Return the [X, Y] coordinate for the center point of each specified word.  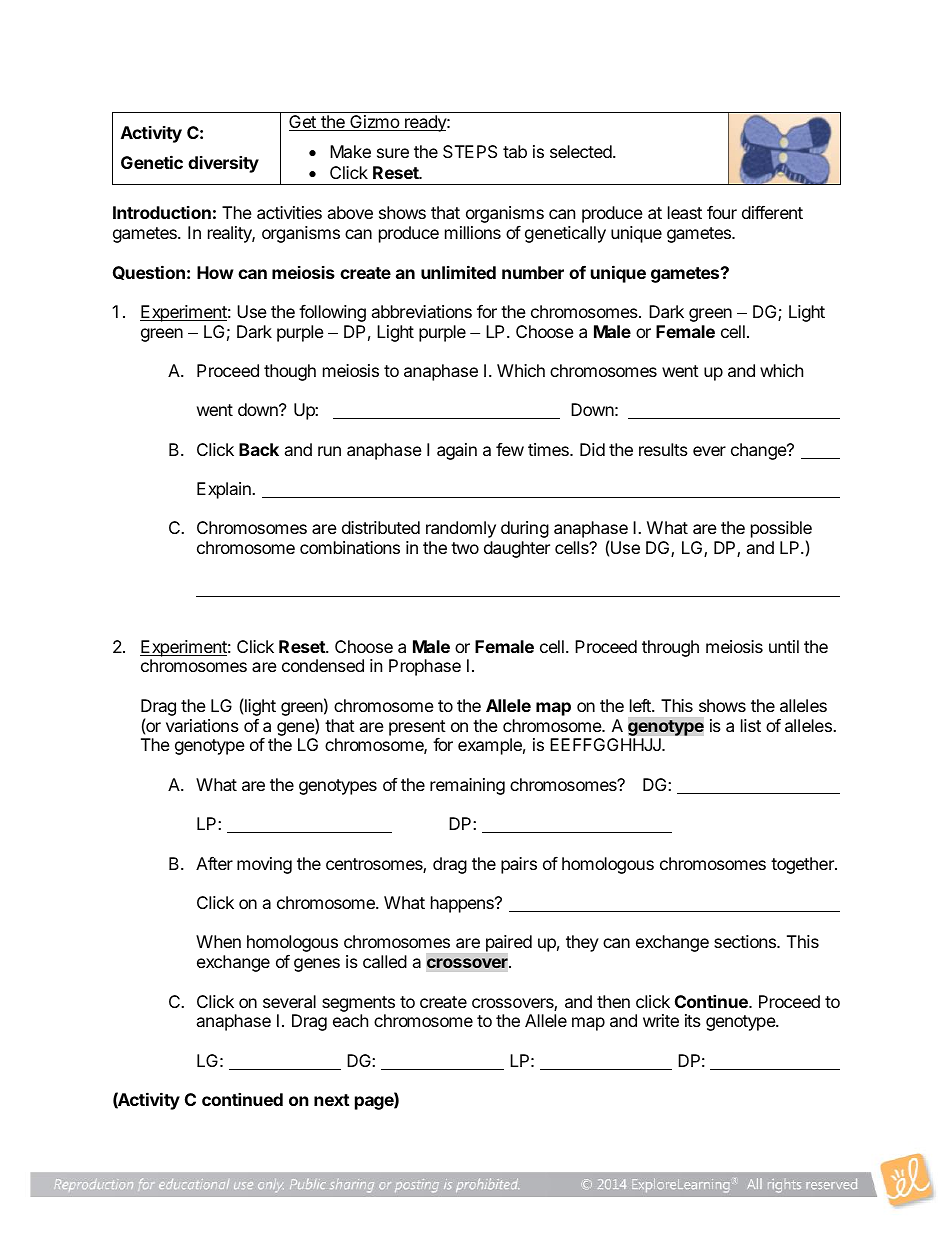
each [350, 1020]
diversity [223, 164]
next [332, 1100]
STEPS [470, 151]
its [693, 1020]
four [722, 212]
